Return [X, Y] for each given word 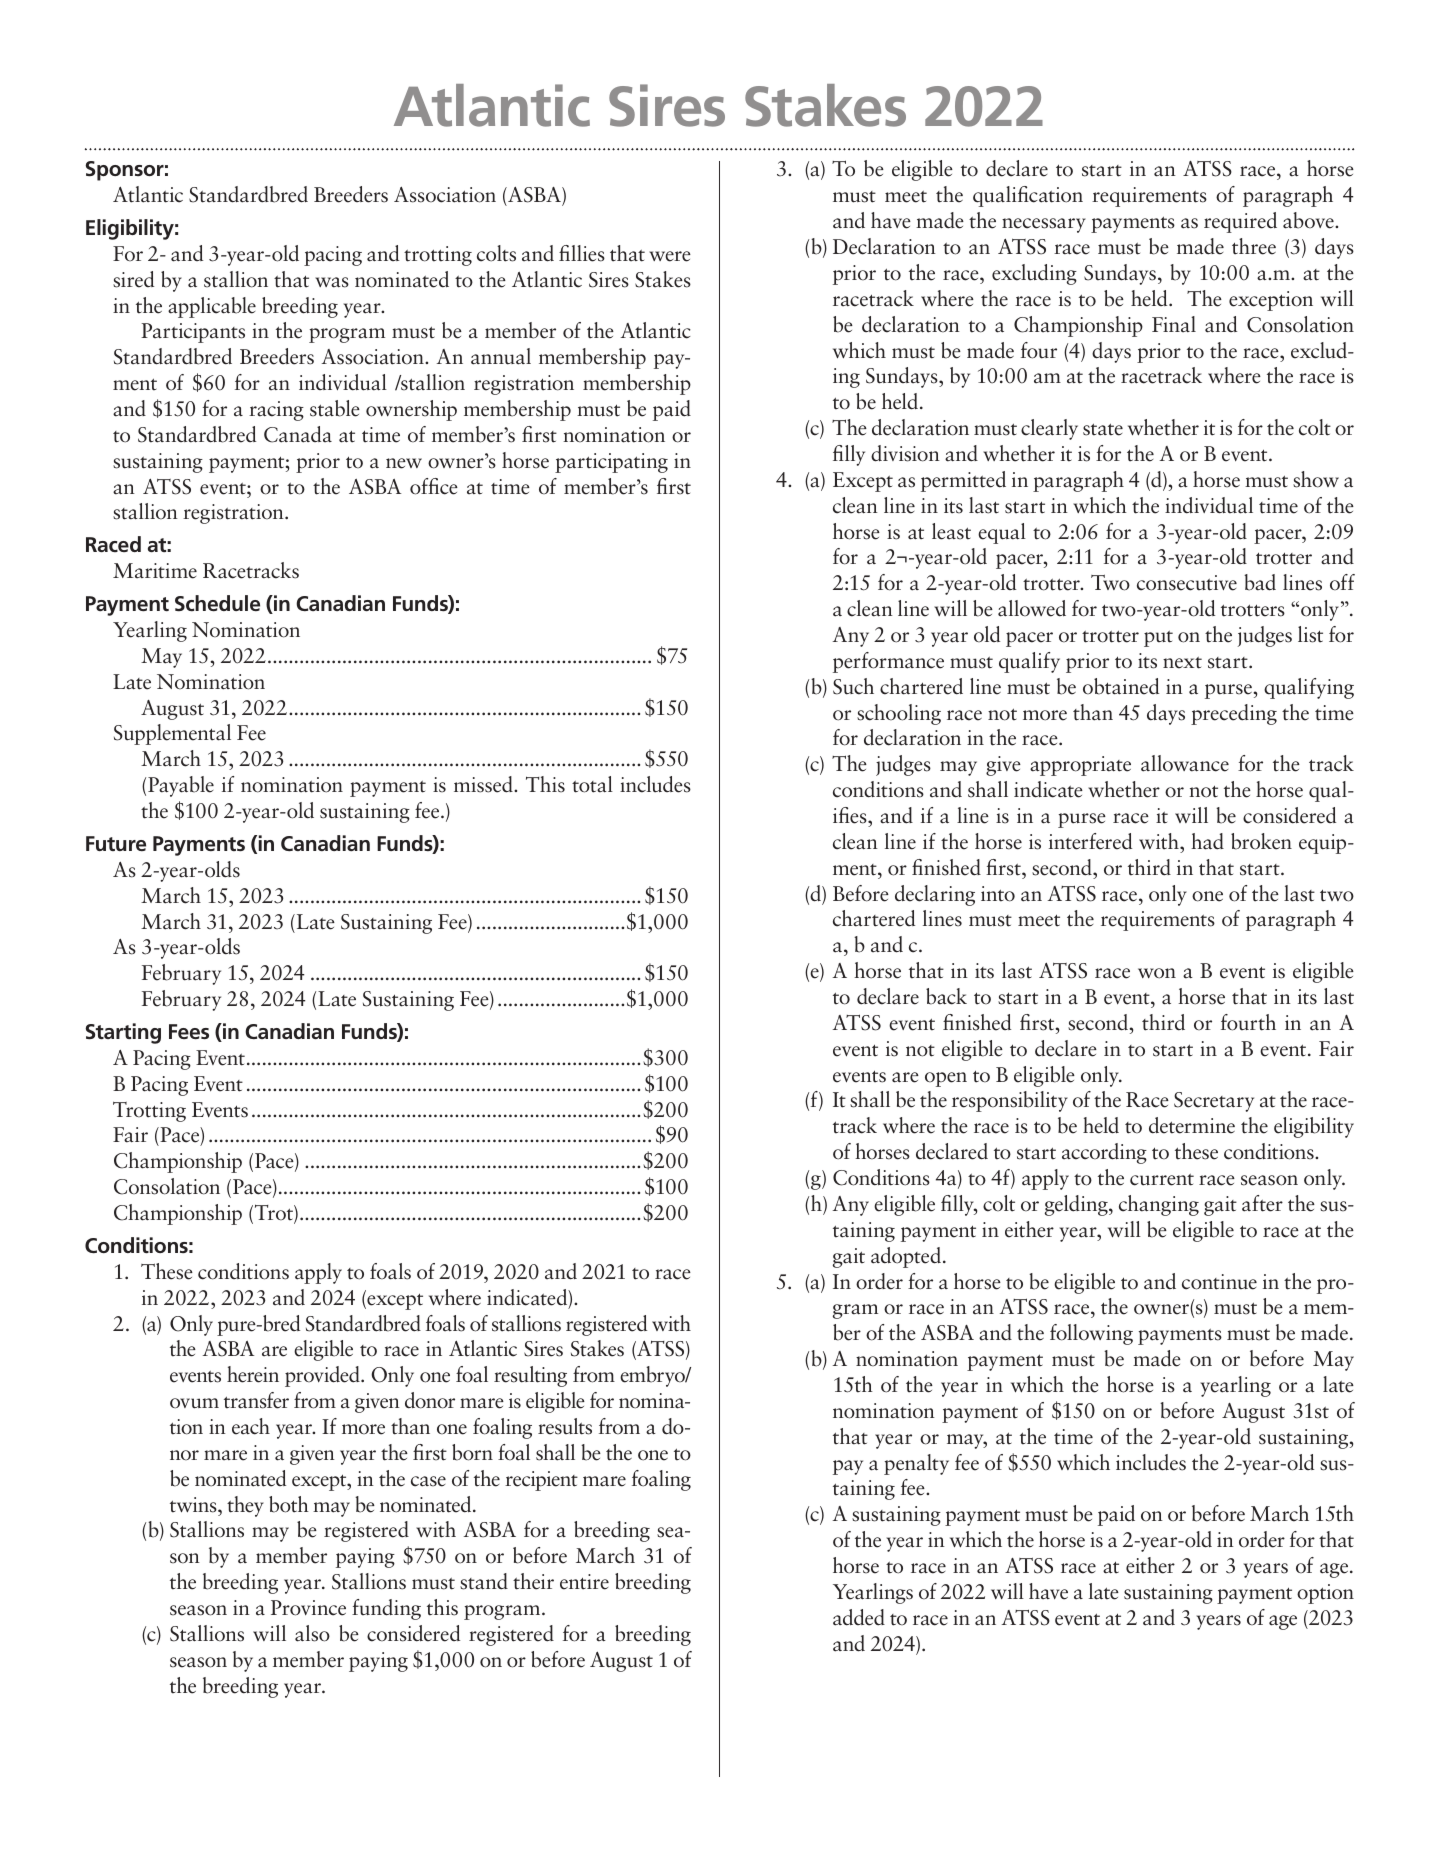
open [946, 1079]
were [670, 256]
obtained [1121, 686]
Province [308, 1608]
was [332, 282]
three [1254, 246]
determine [1192, 1125]
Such [853, 686]
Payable [181, 786]
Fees [189, 1032]
